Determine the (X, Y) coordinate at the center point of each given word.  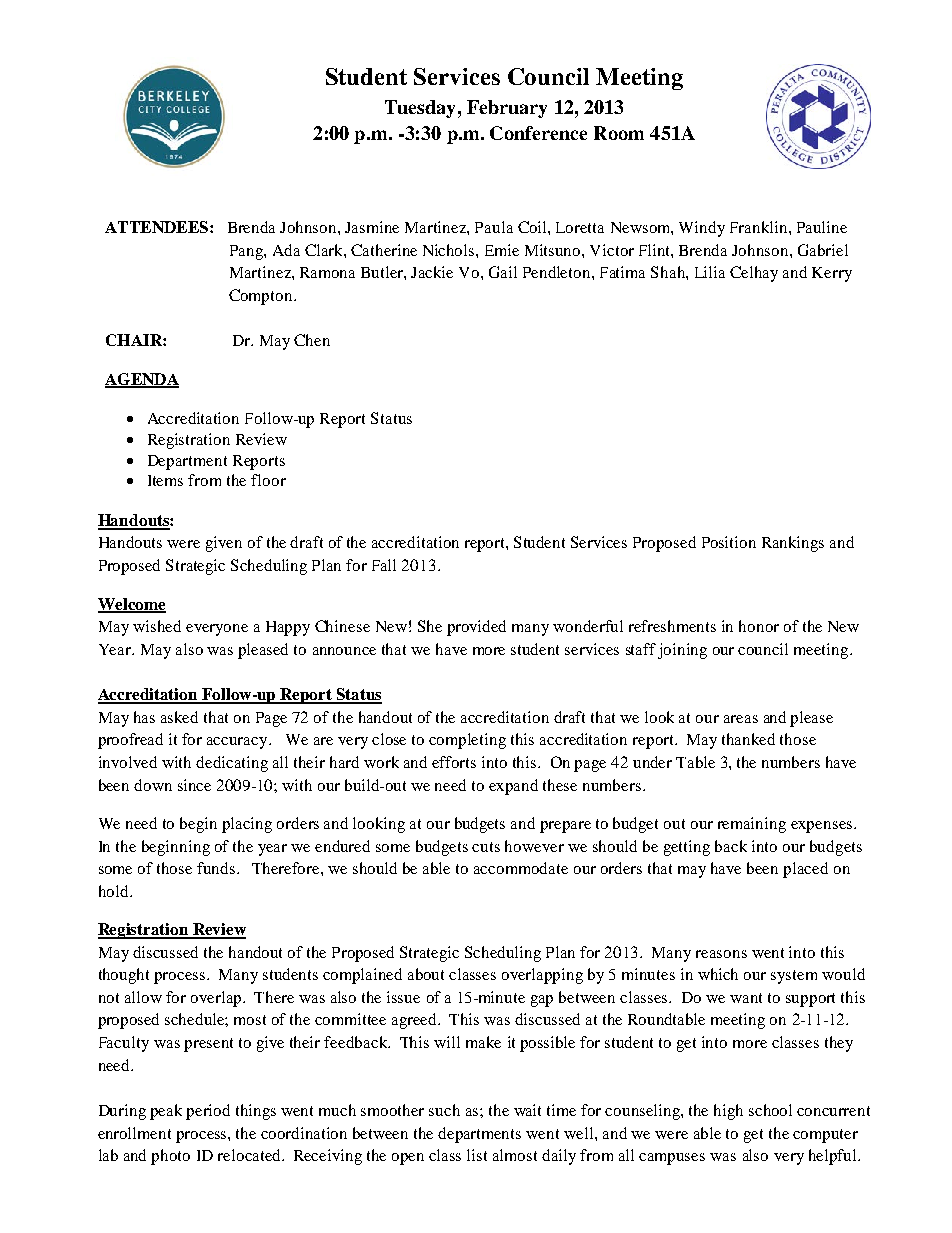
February (507, 109)
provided (476, 628)
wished (157, 626)
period (208, 1112)
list (477, 1155)
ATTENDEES (156, 227)
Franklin (760, 227)
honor (759, 626)
